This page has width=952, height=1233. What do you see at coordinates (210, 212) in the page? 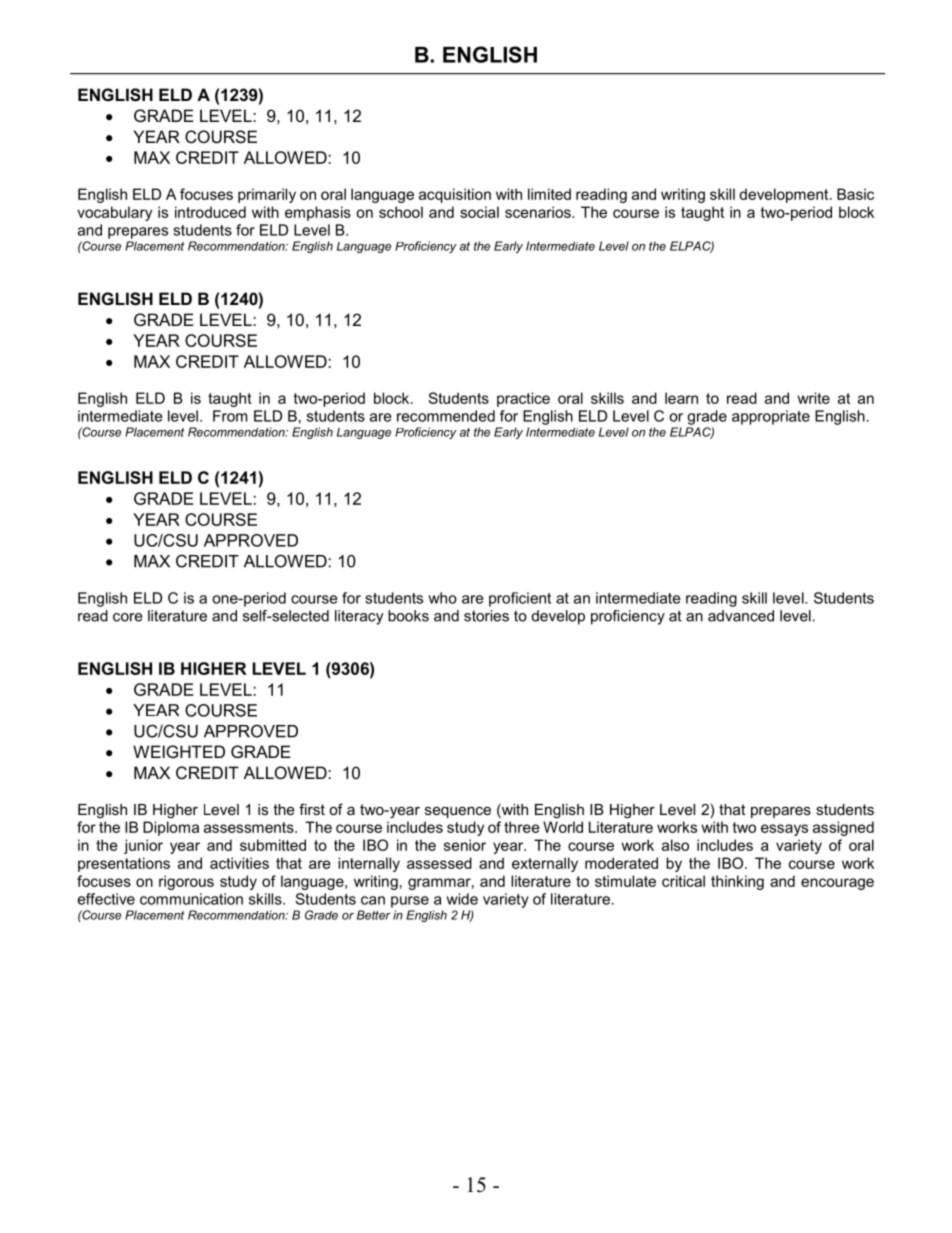
I see `introduced` at bounding box center [210, 212].
